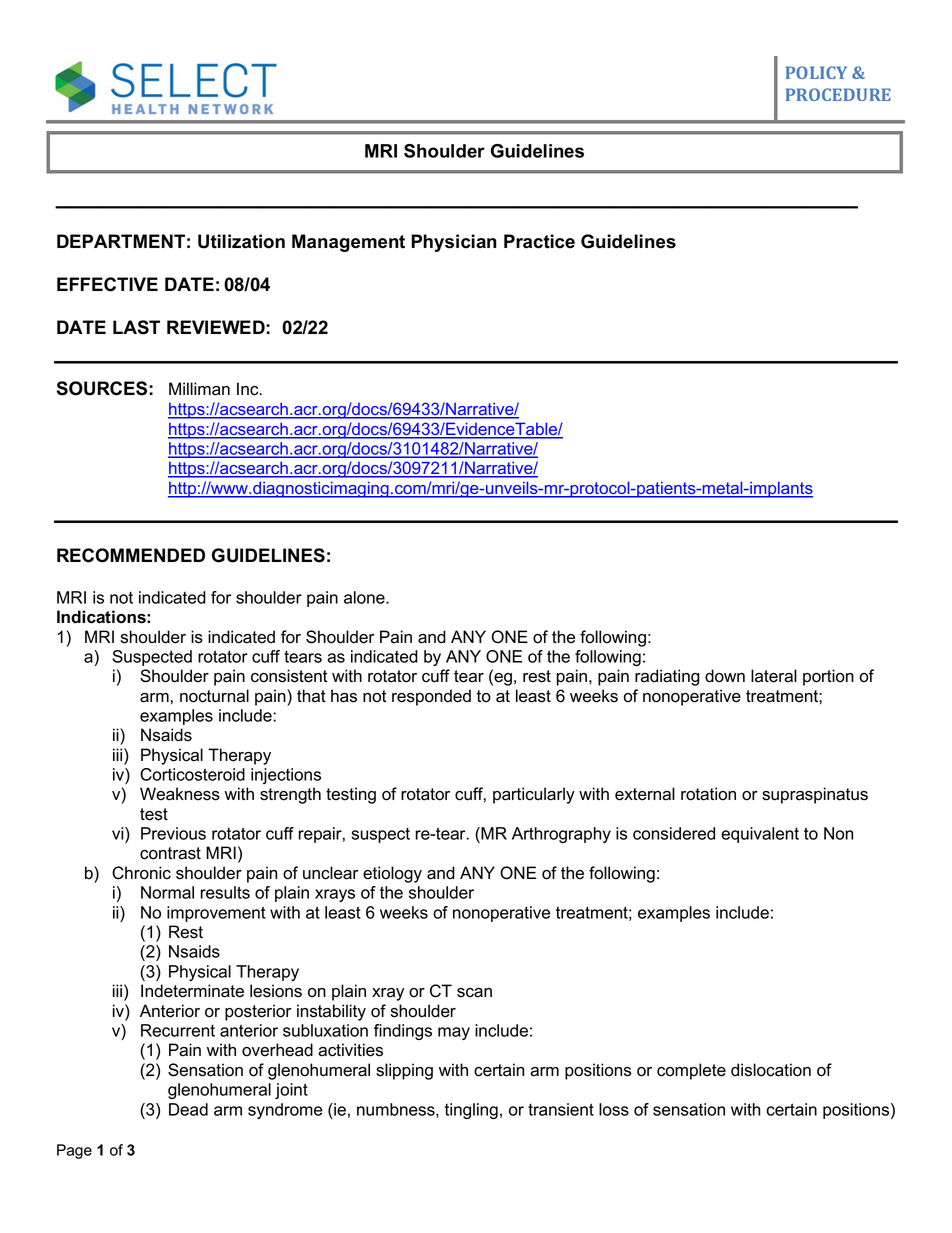  I want to click on Physician, so click(454, 243).
